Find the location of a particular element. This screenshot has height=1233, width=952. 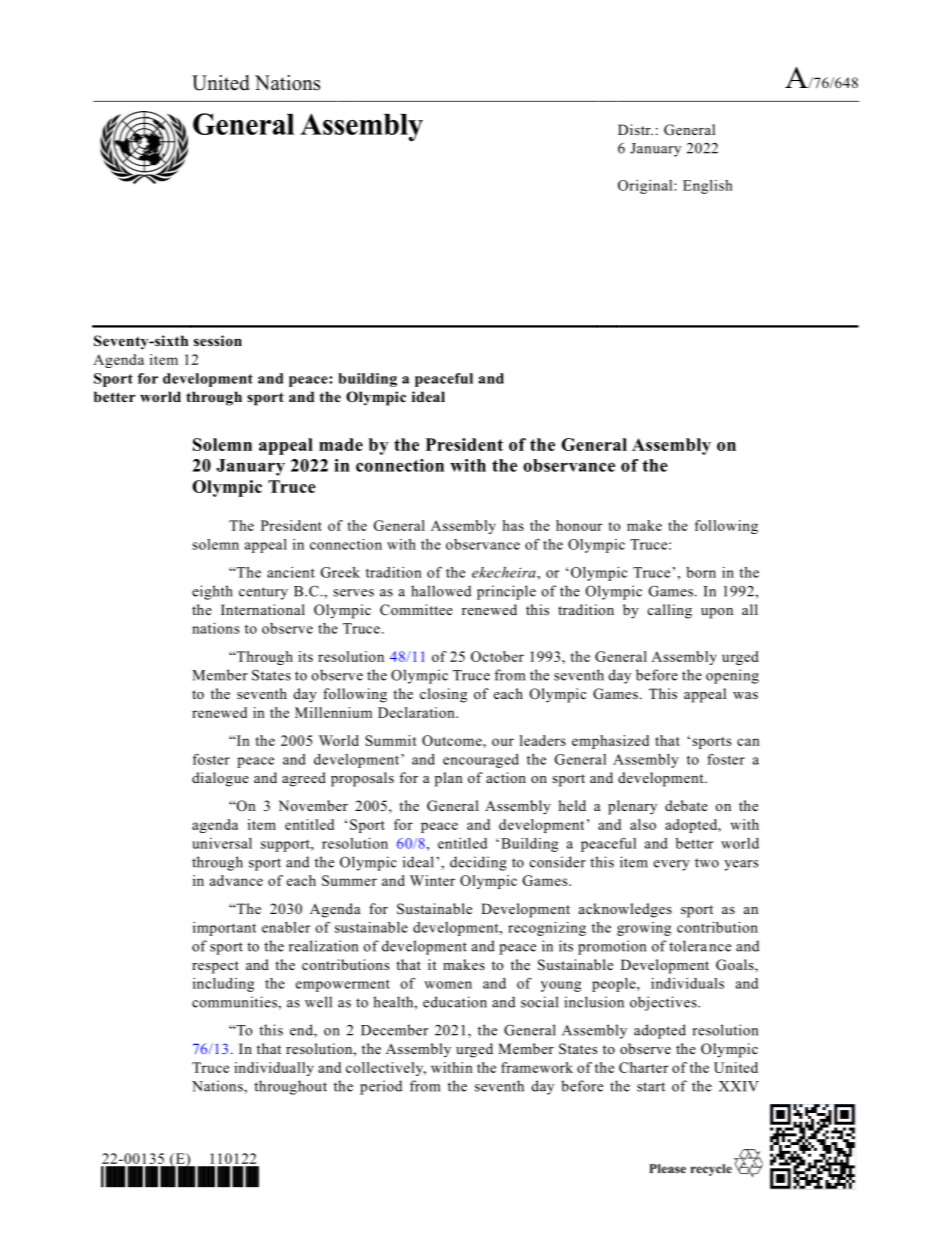

debate is located at coordinates (686, 805).
